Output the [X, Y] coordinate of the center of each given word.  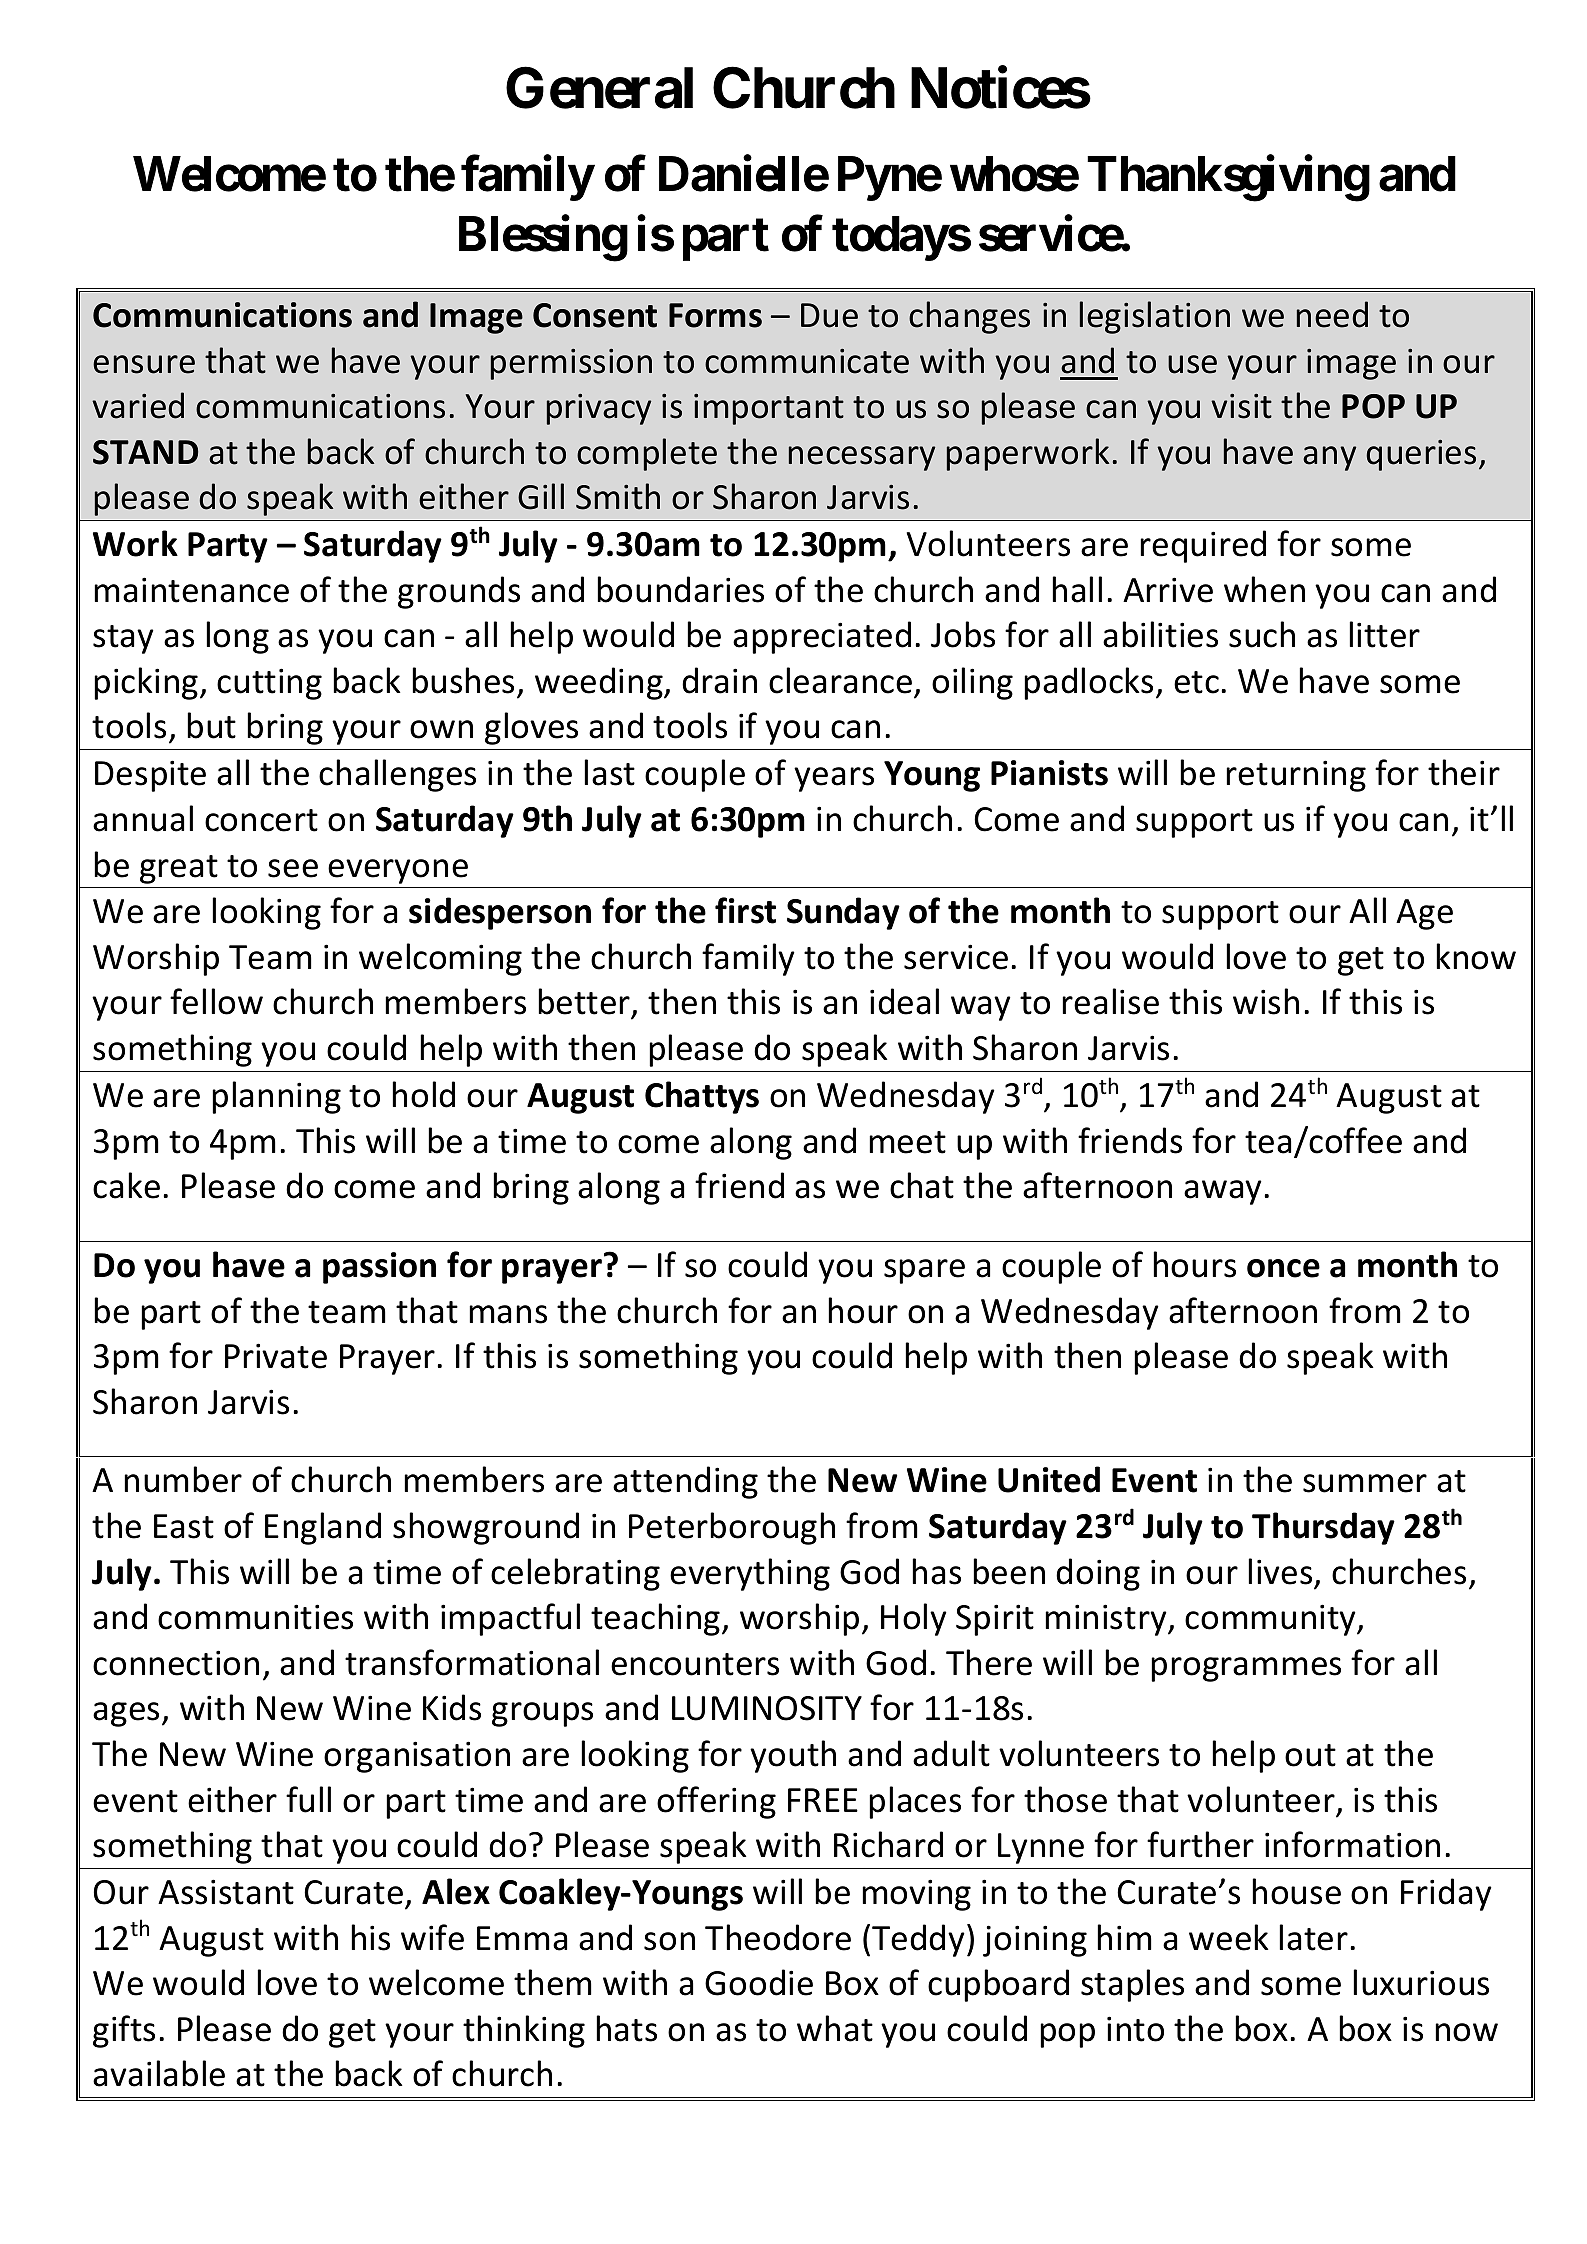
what [835, 2028]
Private [276, 1356]
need [1332, 314]
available [159, 2073]
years [834, 779]
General [599, 88]
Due [829, 315]
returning [1296, 776]
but [211, 725]
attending [685, 1482]
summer [1365, 1483]
